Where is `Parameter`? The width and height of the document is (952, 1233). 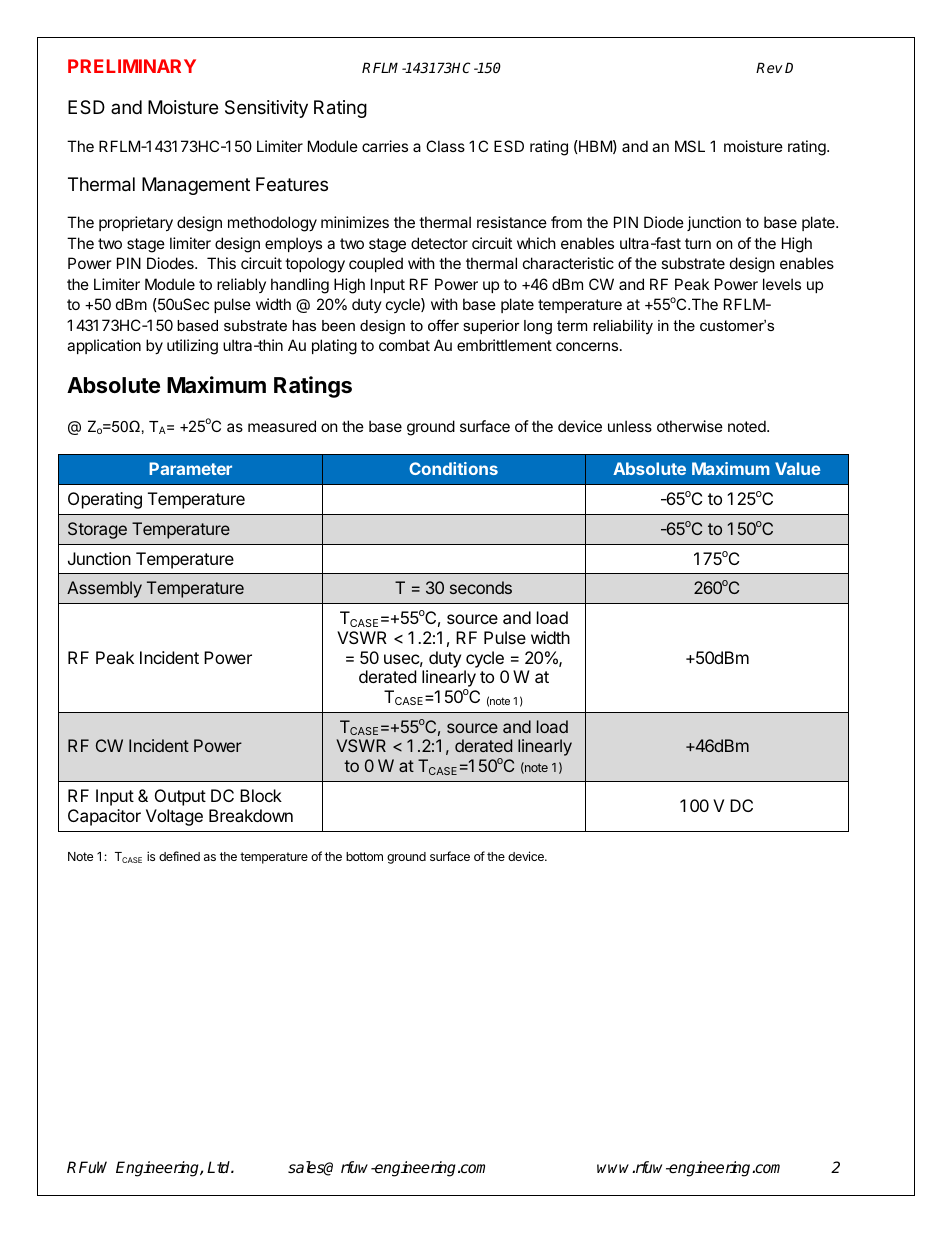 Parameter is located at coordinates (190, 468).
